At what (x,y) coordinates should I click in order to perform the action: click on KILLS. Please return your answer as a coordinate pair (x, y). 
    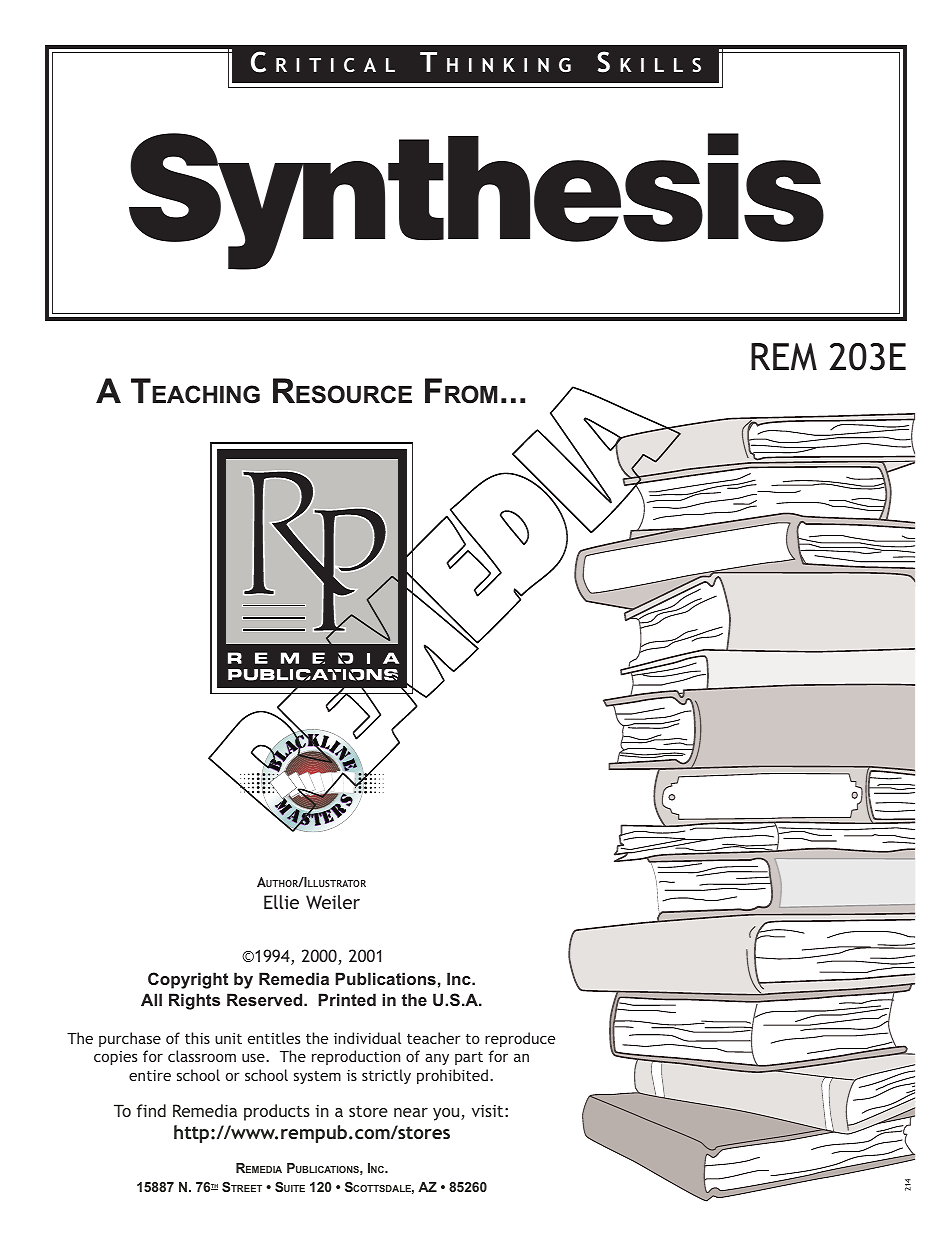
    Looking at the image, I should click on (660, 65).
